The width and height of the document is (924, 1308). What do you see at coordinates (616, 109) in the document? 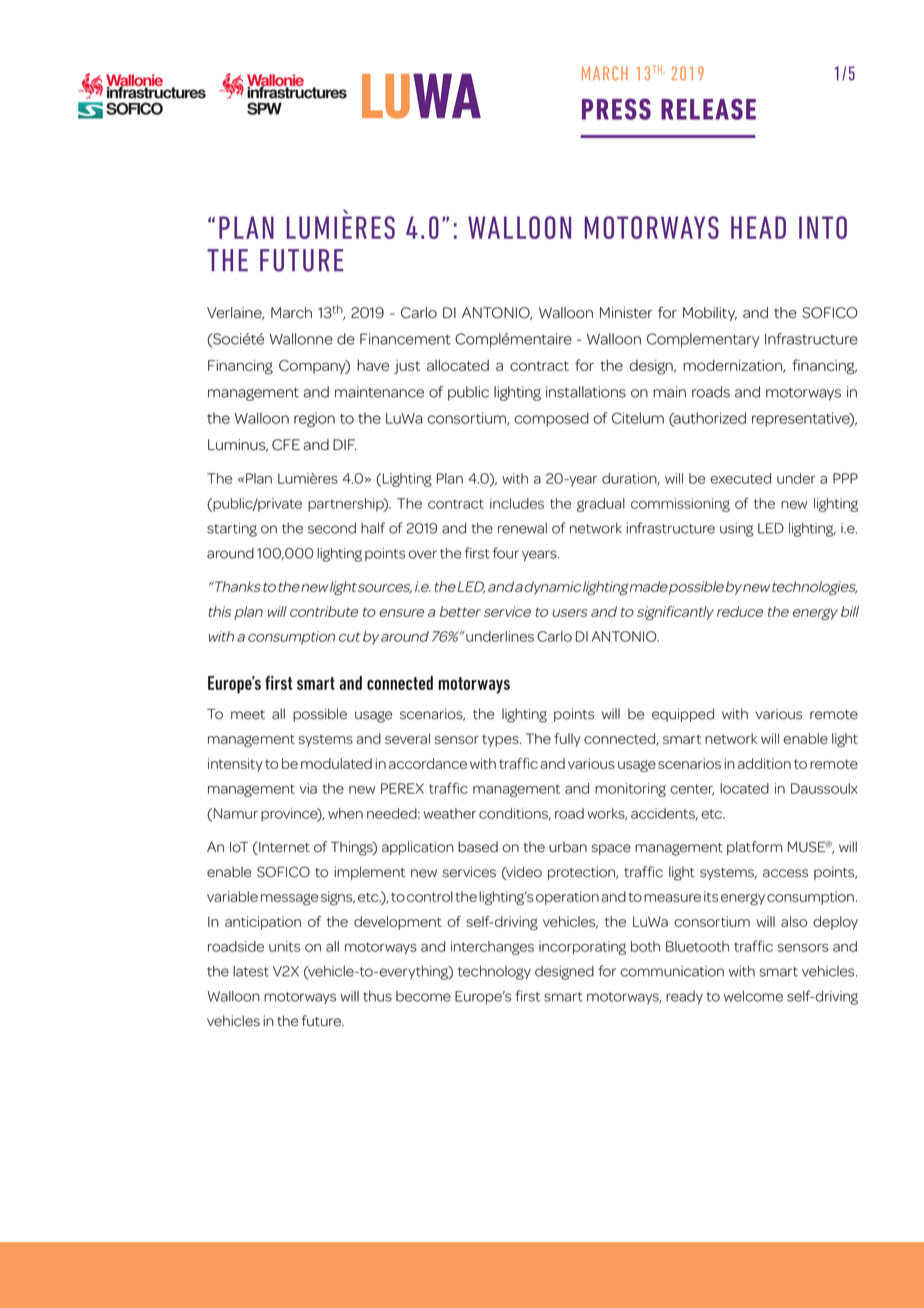
I see `PRESS` at bounding box center [616, 109].
